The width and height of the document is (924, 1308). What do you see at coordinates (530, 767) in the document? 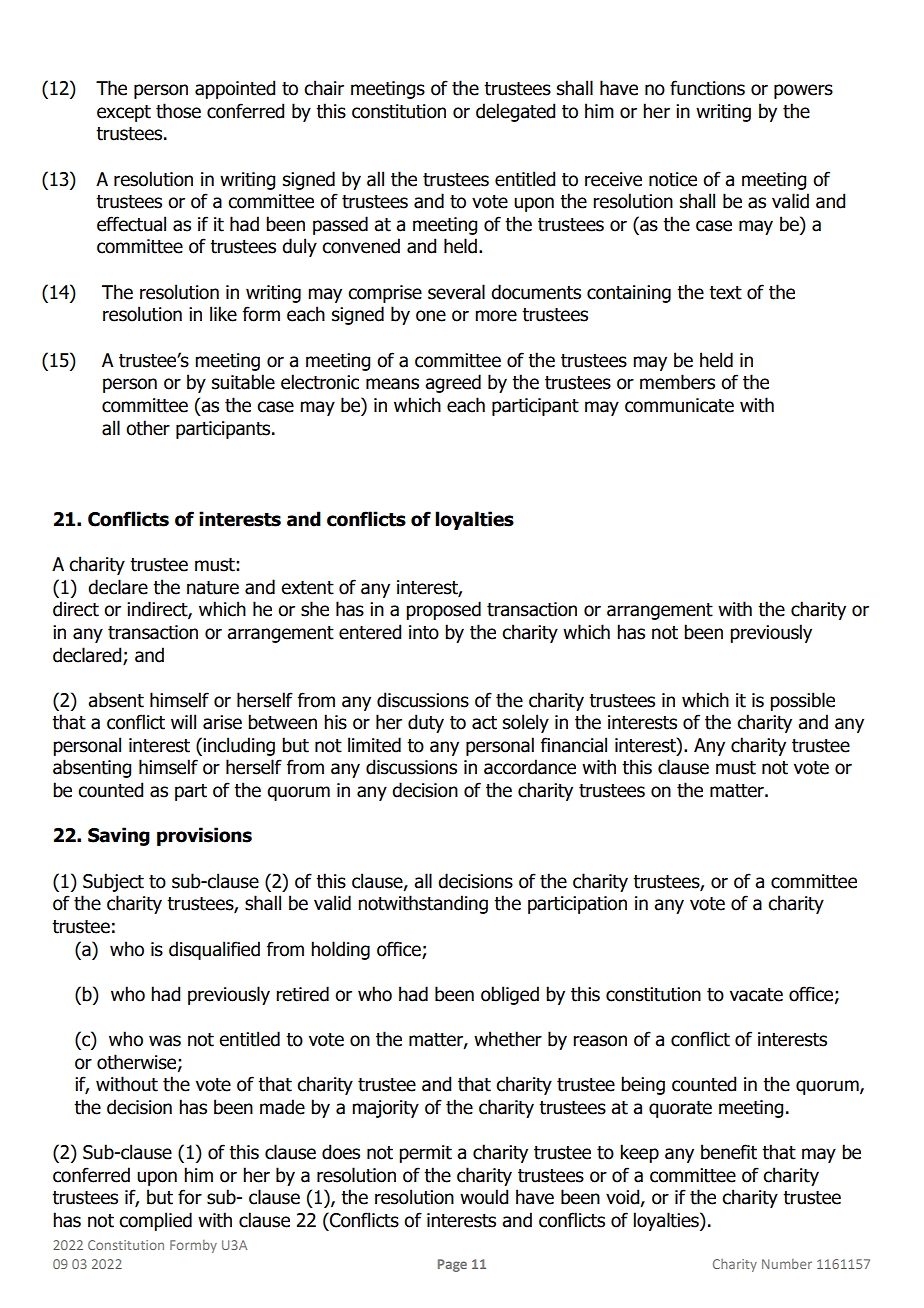
I see `accordance` at bounding box center [530, 767].
